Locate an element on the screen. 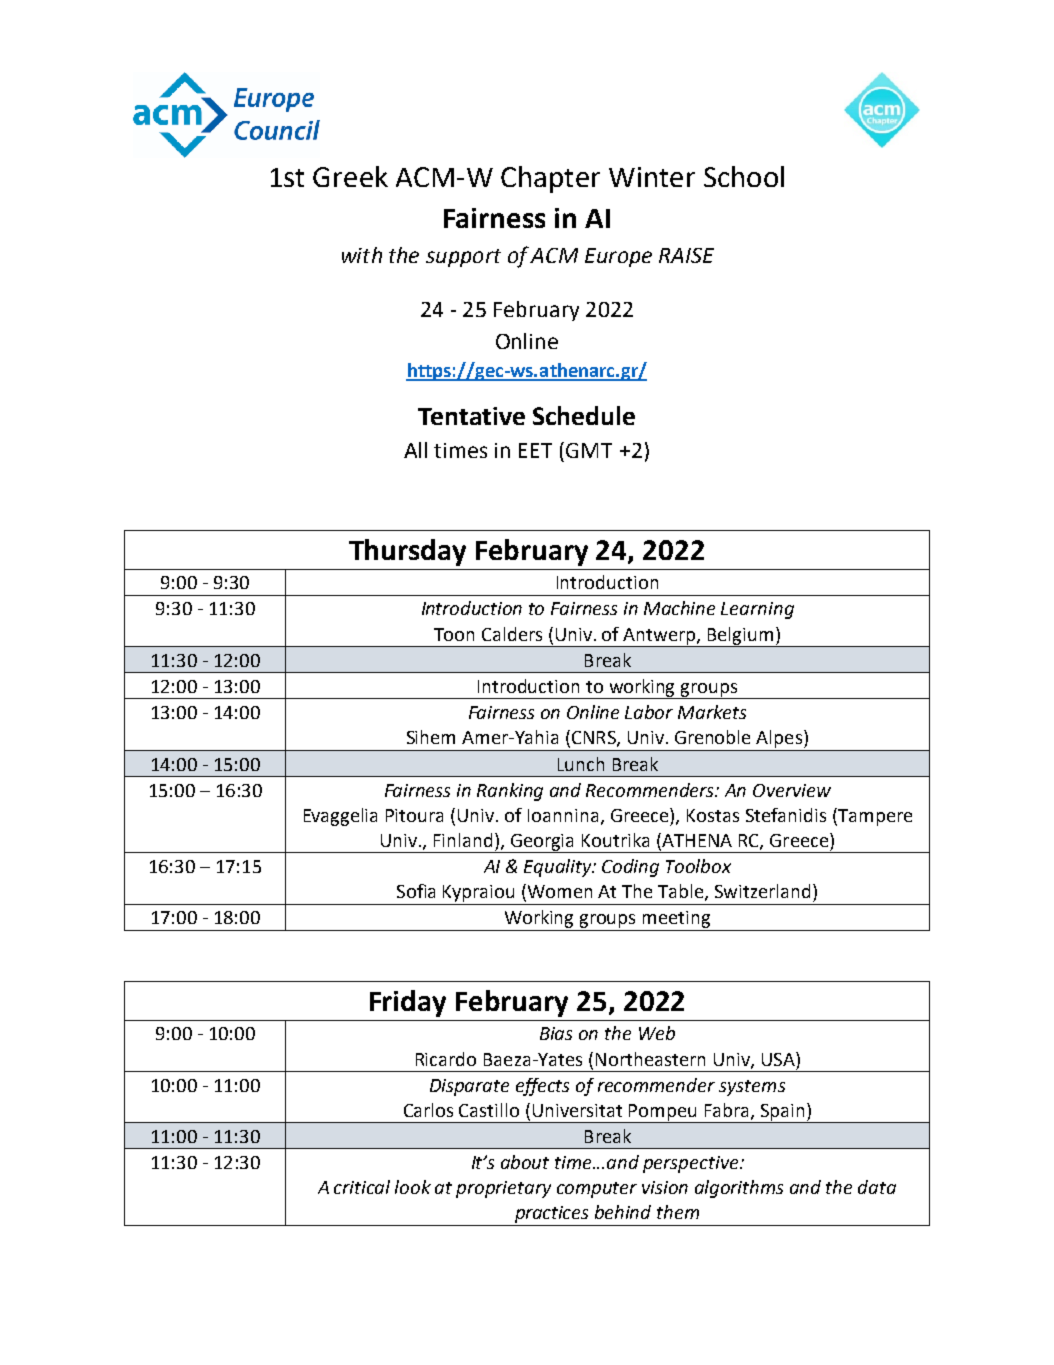  Sofia is located at coordinates (416, 891).
